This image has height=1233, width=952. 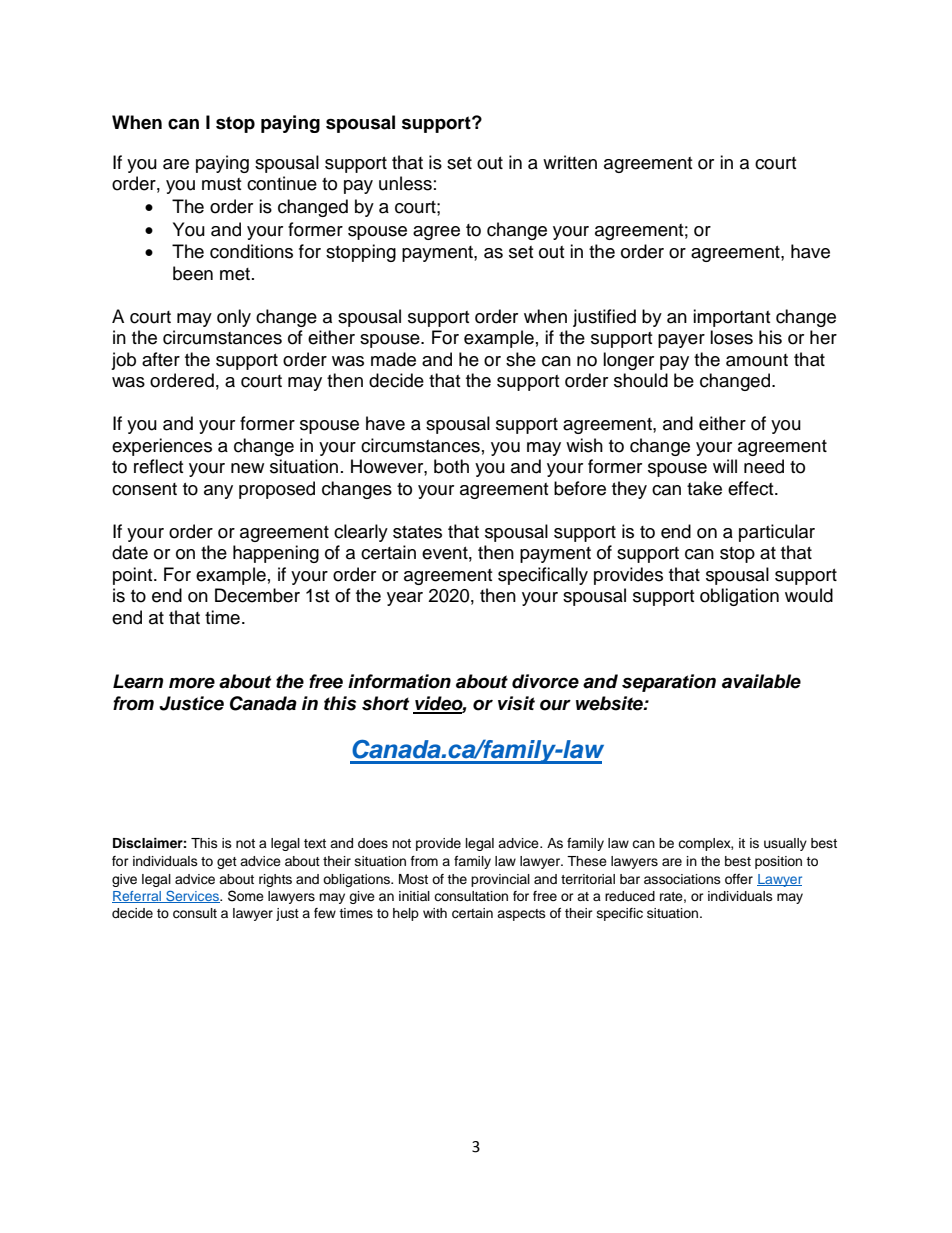 What do you see at coordinates (761, 681) in the image?
I see `available` at bounding box center [761, 681].
